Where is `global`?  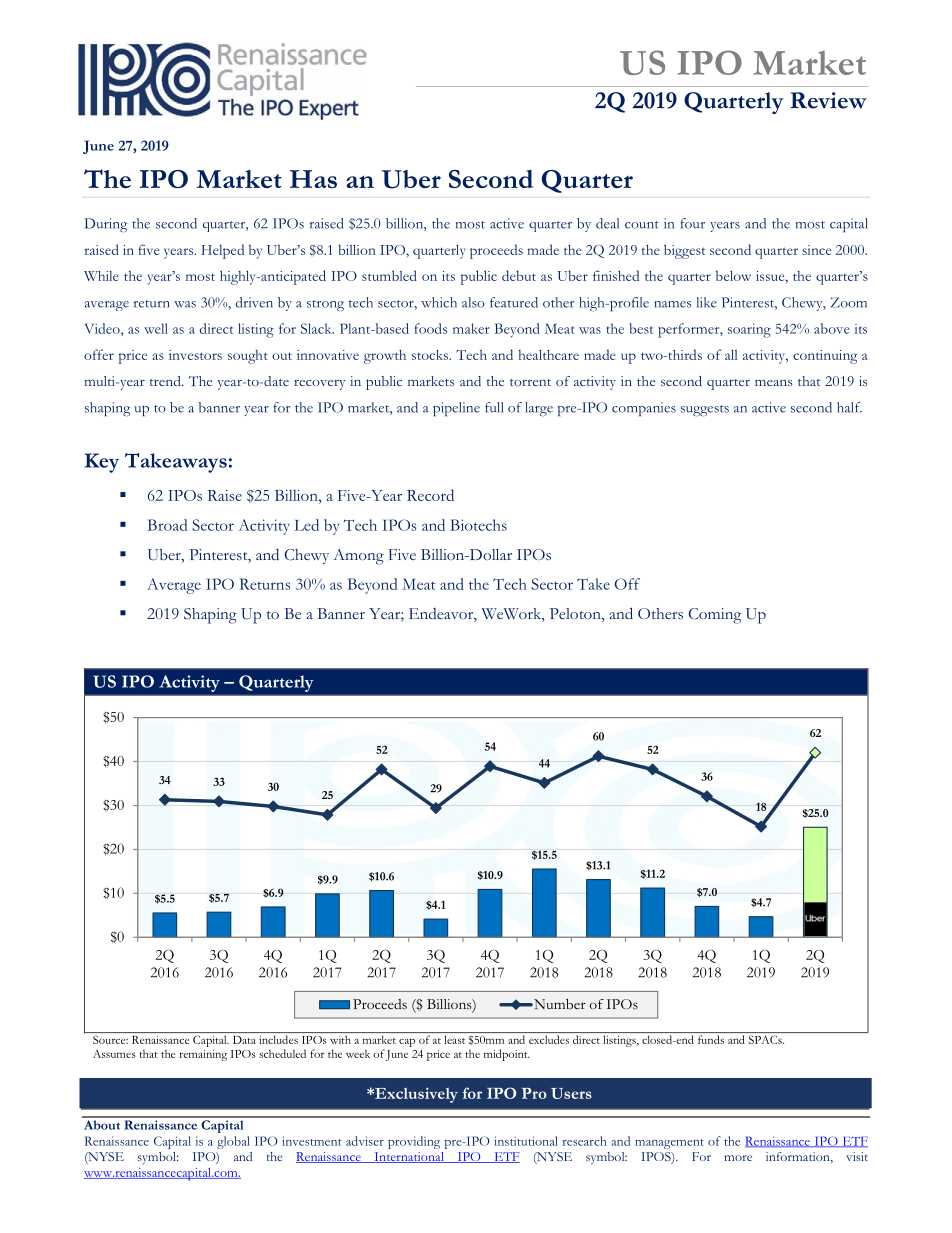 global is located at coordinates (233, 1142).
